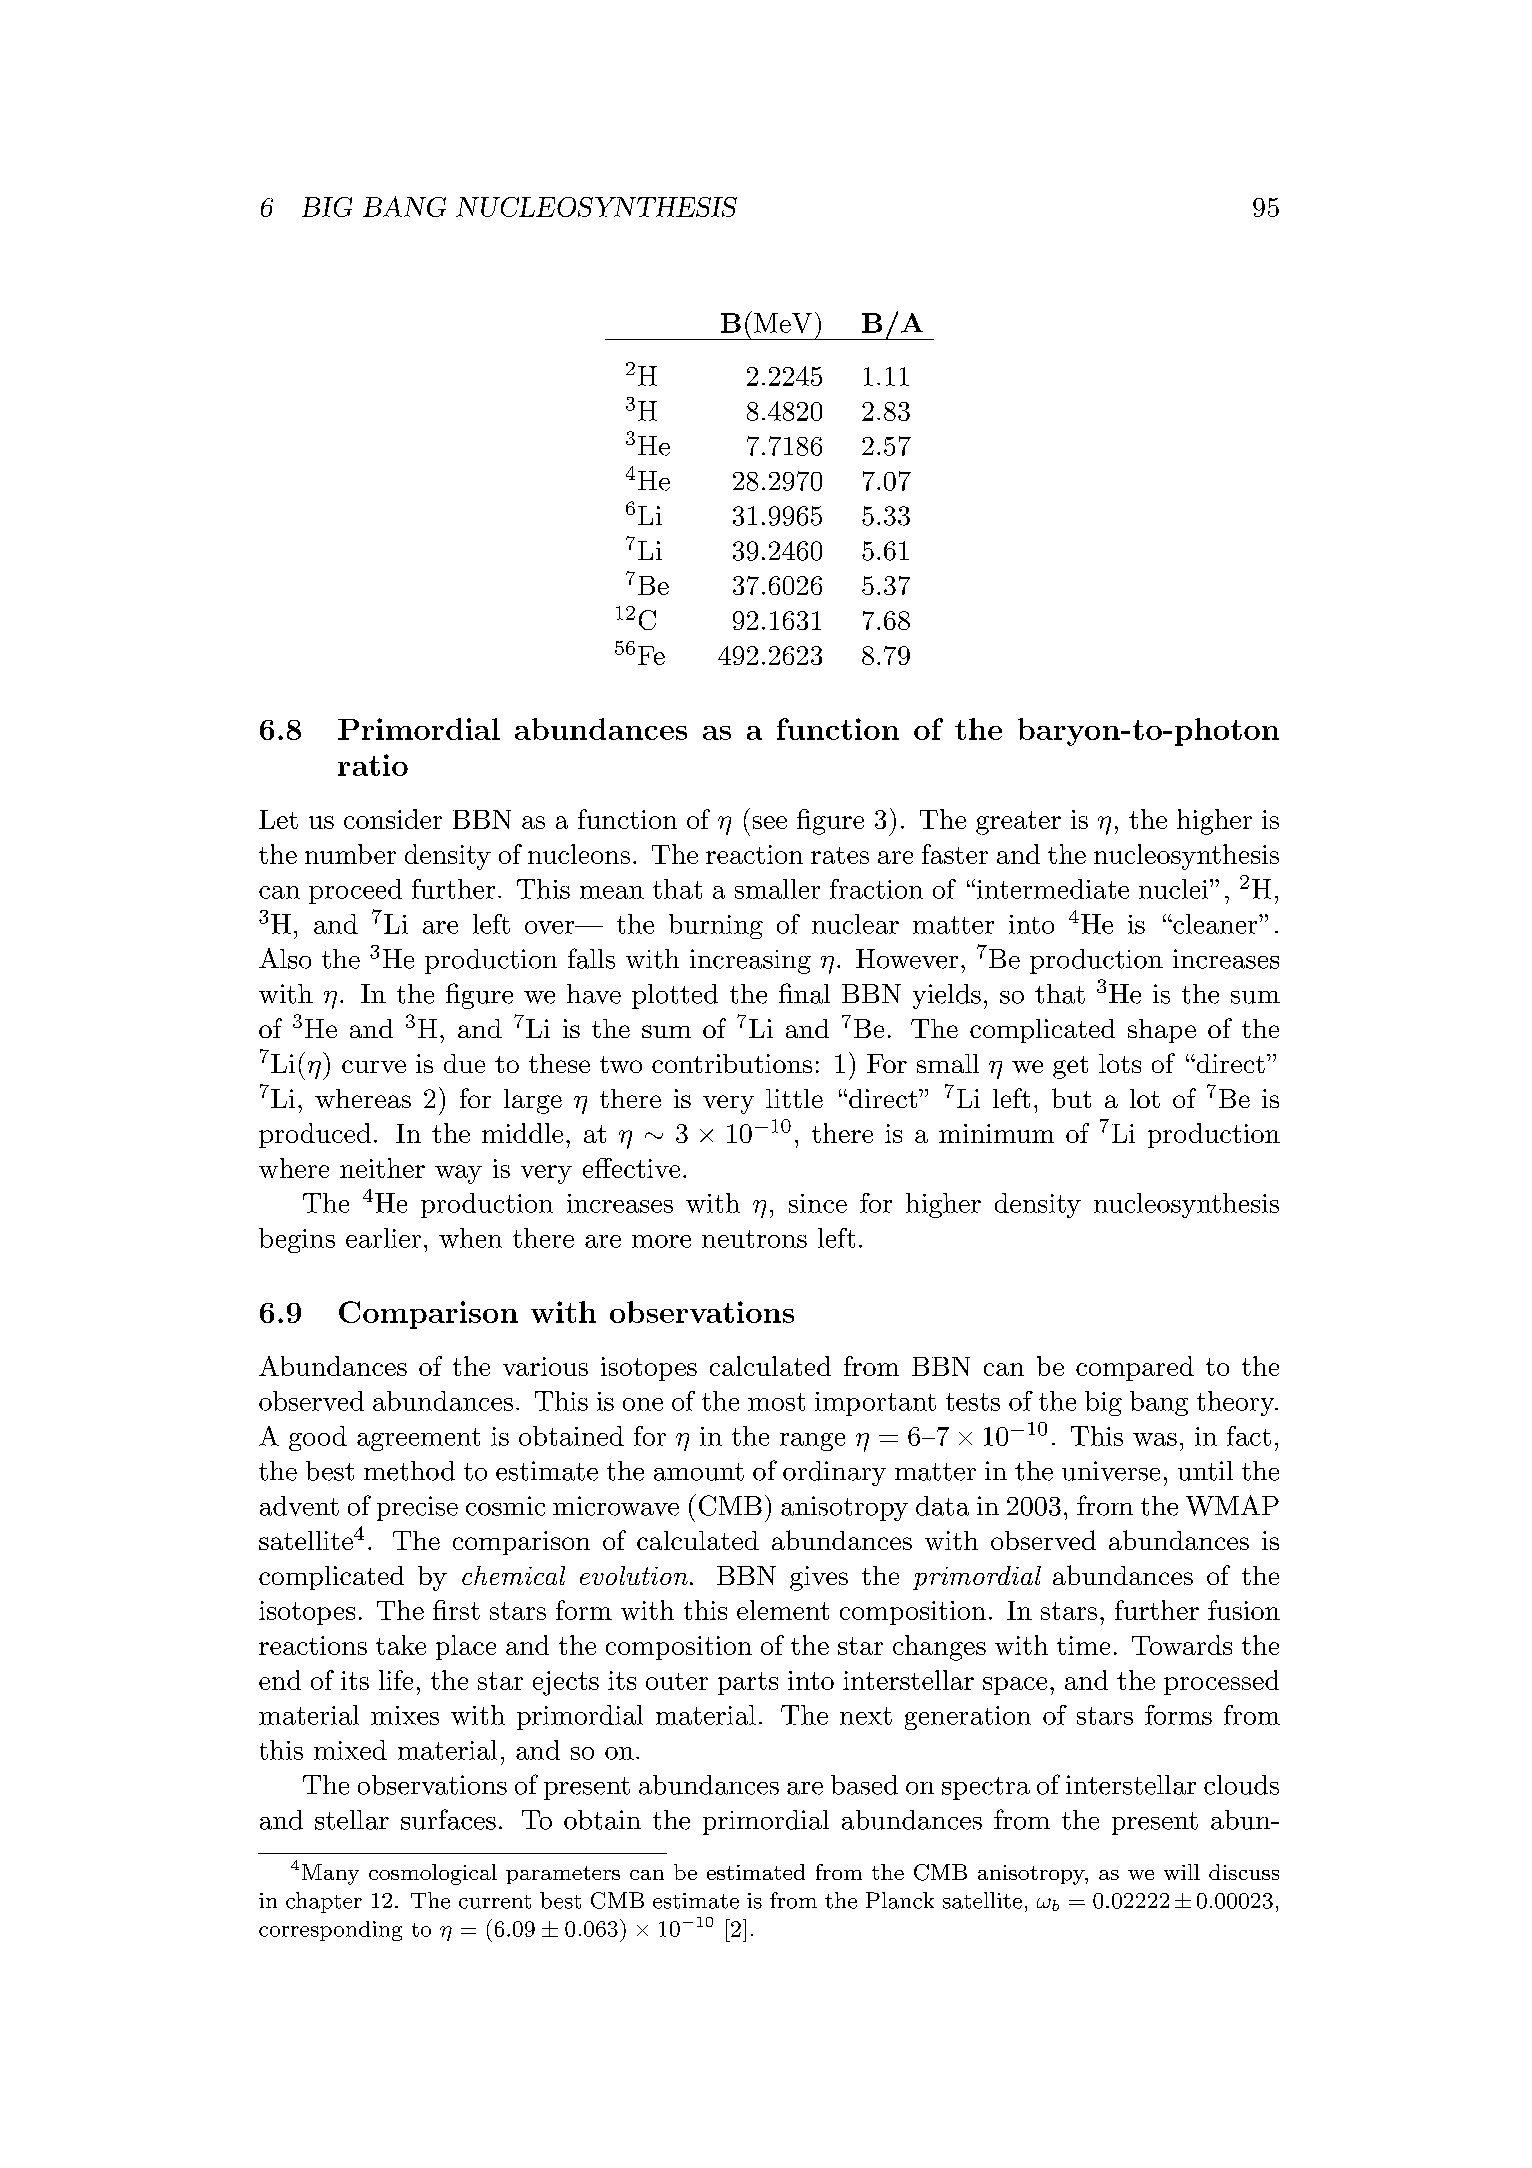 The height and width of the screenshot is (2168, 1532). I want to click on precise, so click(417, 1508).
